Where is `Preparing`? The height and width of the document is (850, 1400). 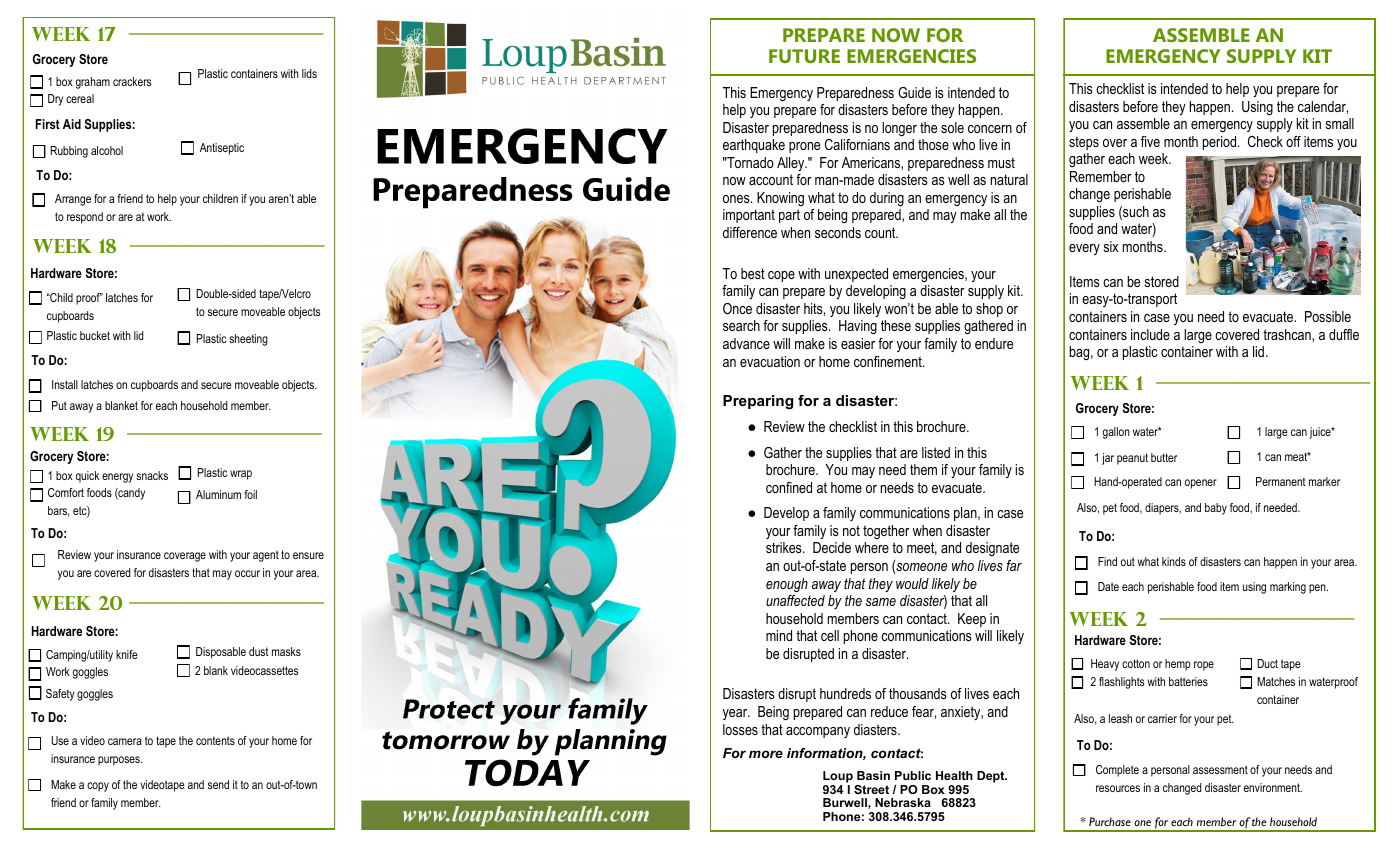 Preparing is located at coordinates (758, 402).
